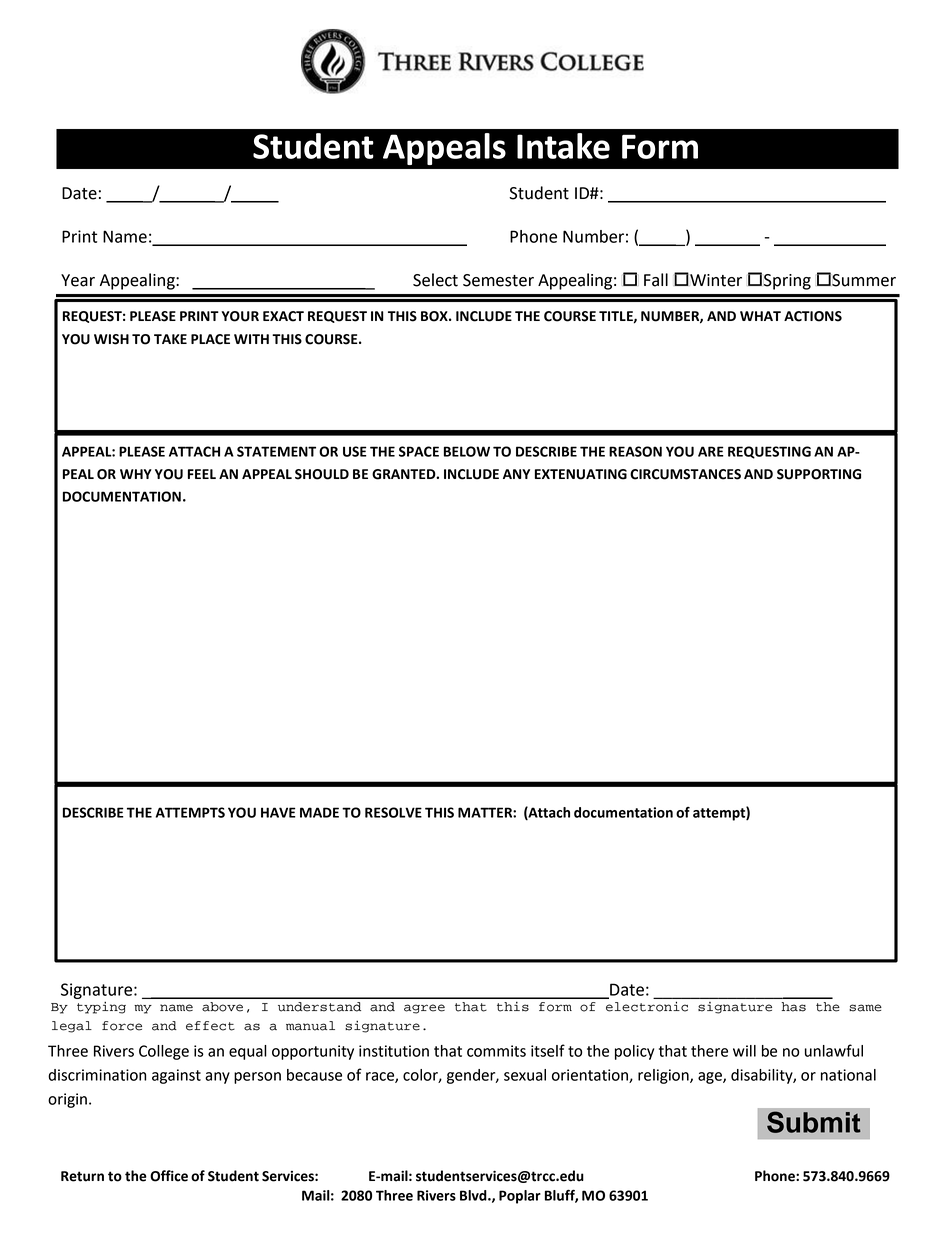 Image resolution: width=952 pixels, height=1233 pixels. I want to click on WHAT, so click(760, 316).
